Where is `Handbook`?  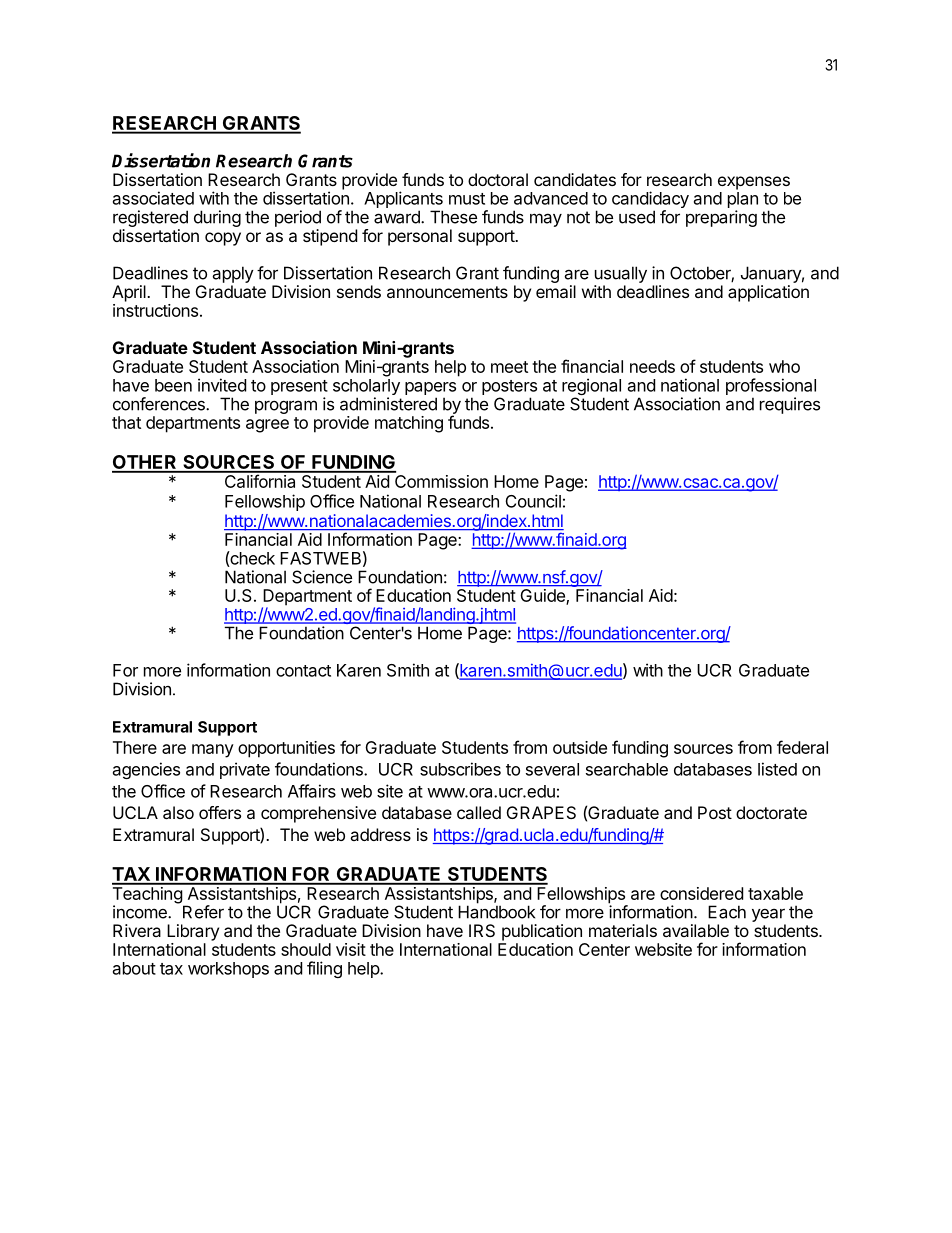 Handbook is located at coordinates (496, 912).
